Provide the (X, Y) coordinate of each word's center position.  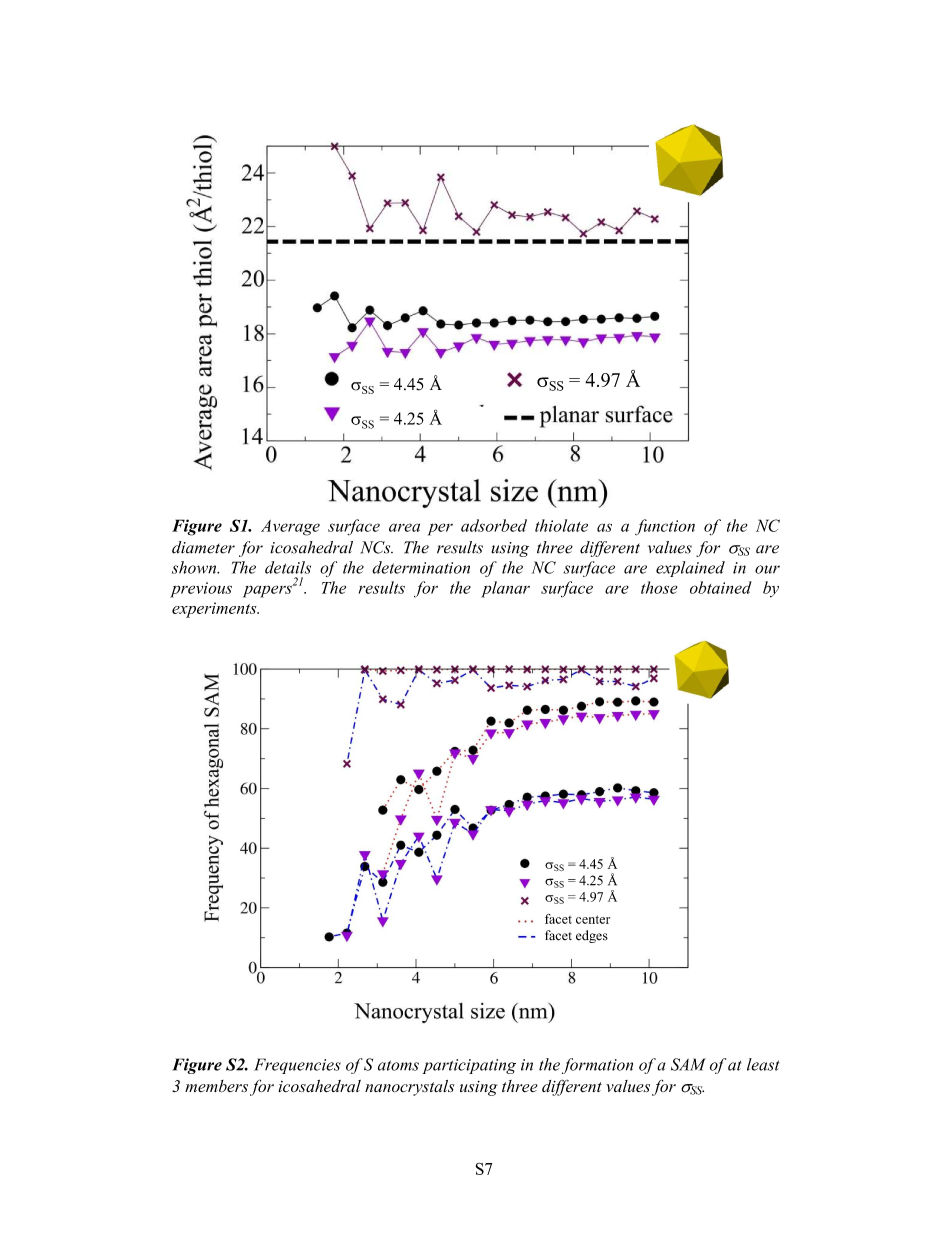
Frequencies (297, 1066)
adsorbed (494, 525)
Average (290, 528)
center (593, 919)
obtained (721, 587)
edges (592, 936)
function (665, 527)
